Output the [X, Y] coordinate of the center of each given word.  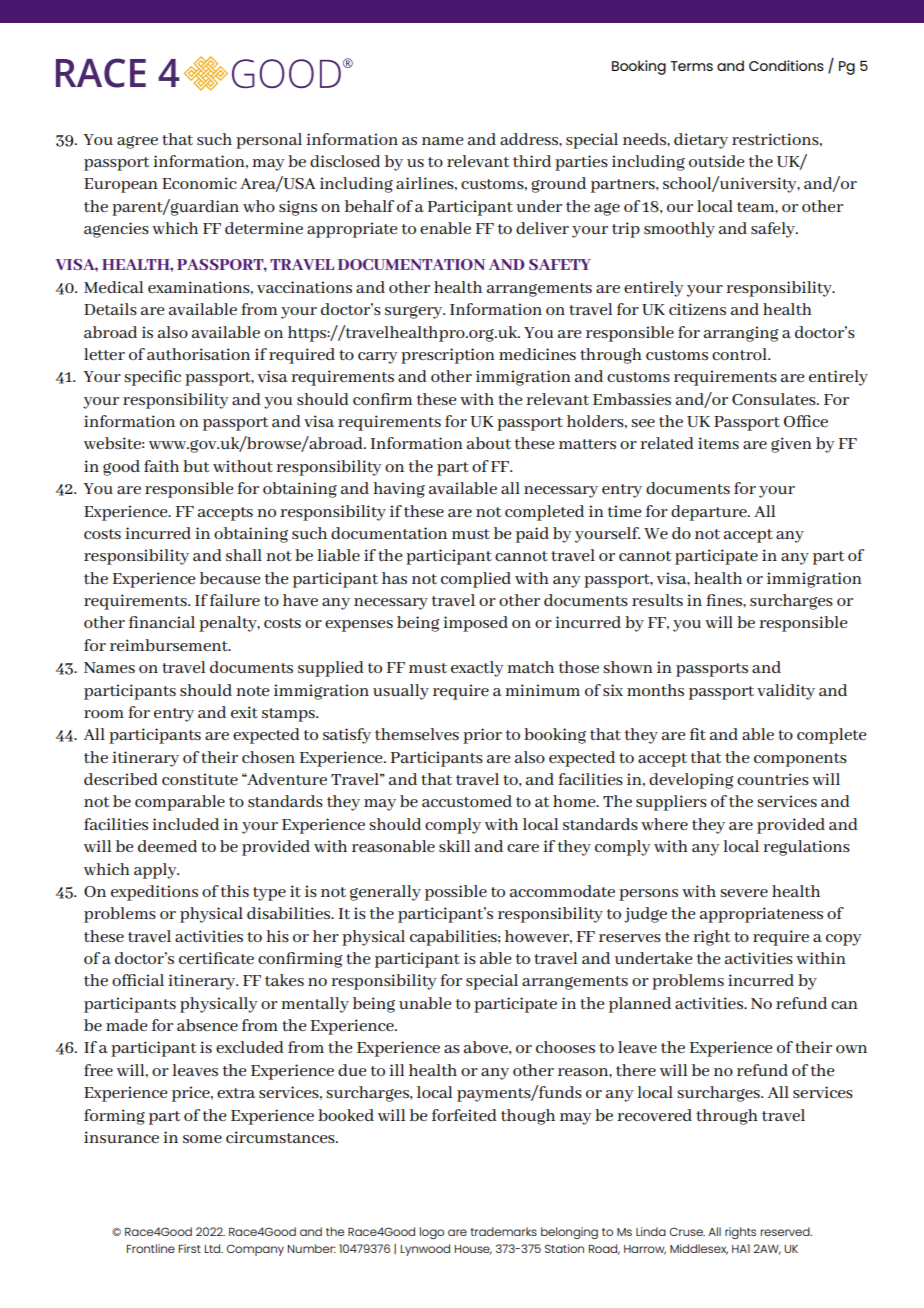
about [489, 443]
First [190, 1248]
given [791, 445]
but [196, 466]
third [532, 161]
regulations [806, 848]
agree [137, 142]
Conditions [786, 65]
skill [455, 846]
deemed [167, 846]
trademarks [504, 1231]
